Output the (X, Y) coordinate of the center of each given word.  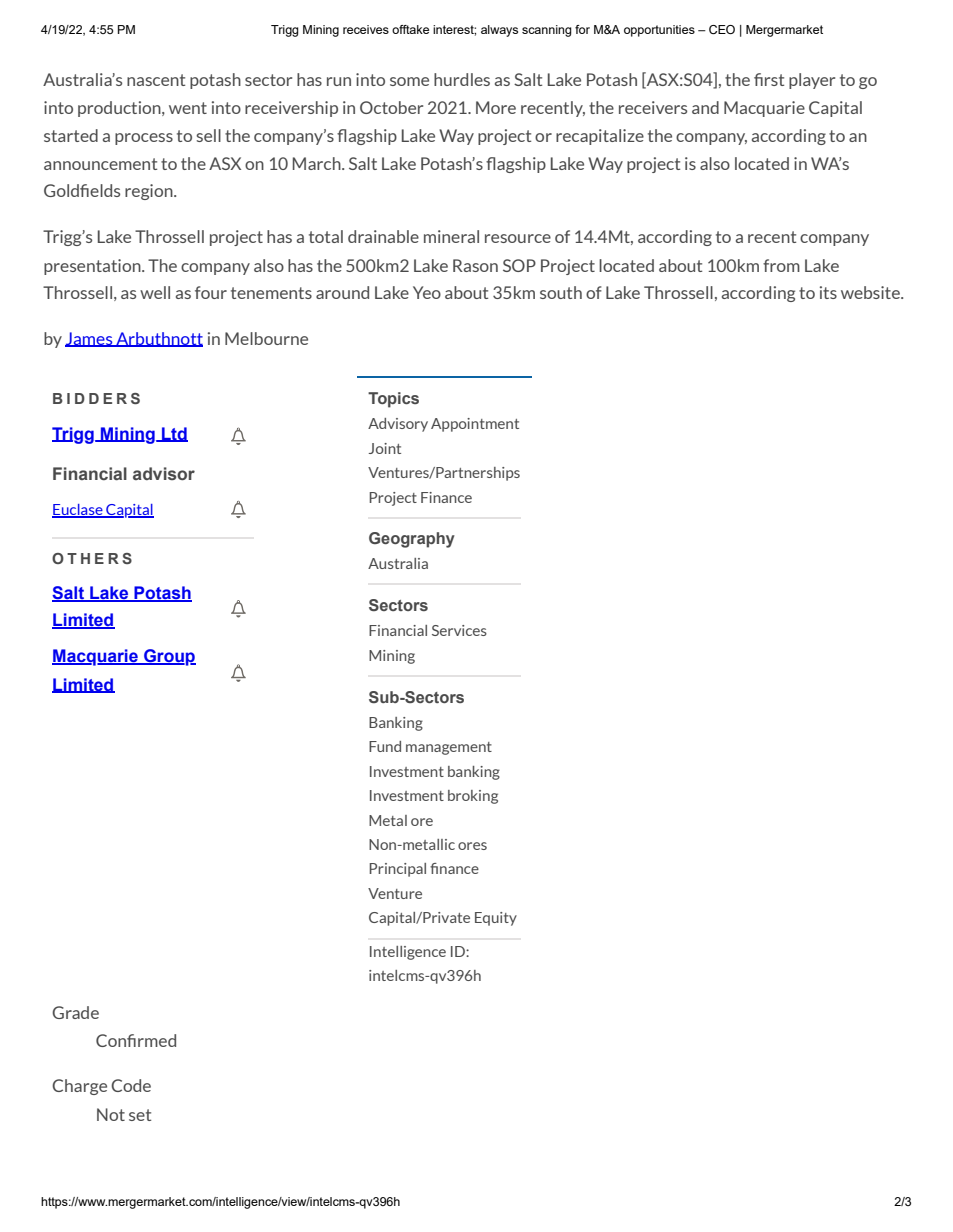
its (828, 292)
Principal (397, 870)
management (449, 748)
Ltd (174, 434)
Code (131, 1085)
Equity (496, 919)
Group (169, 657)
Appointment (475, 425)
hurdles (462, 79)
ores (472, 846)
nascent (156, 80)
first (769, 79)
